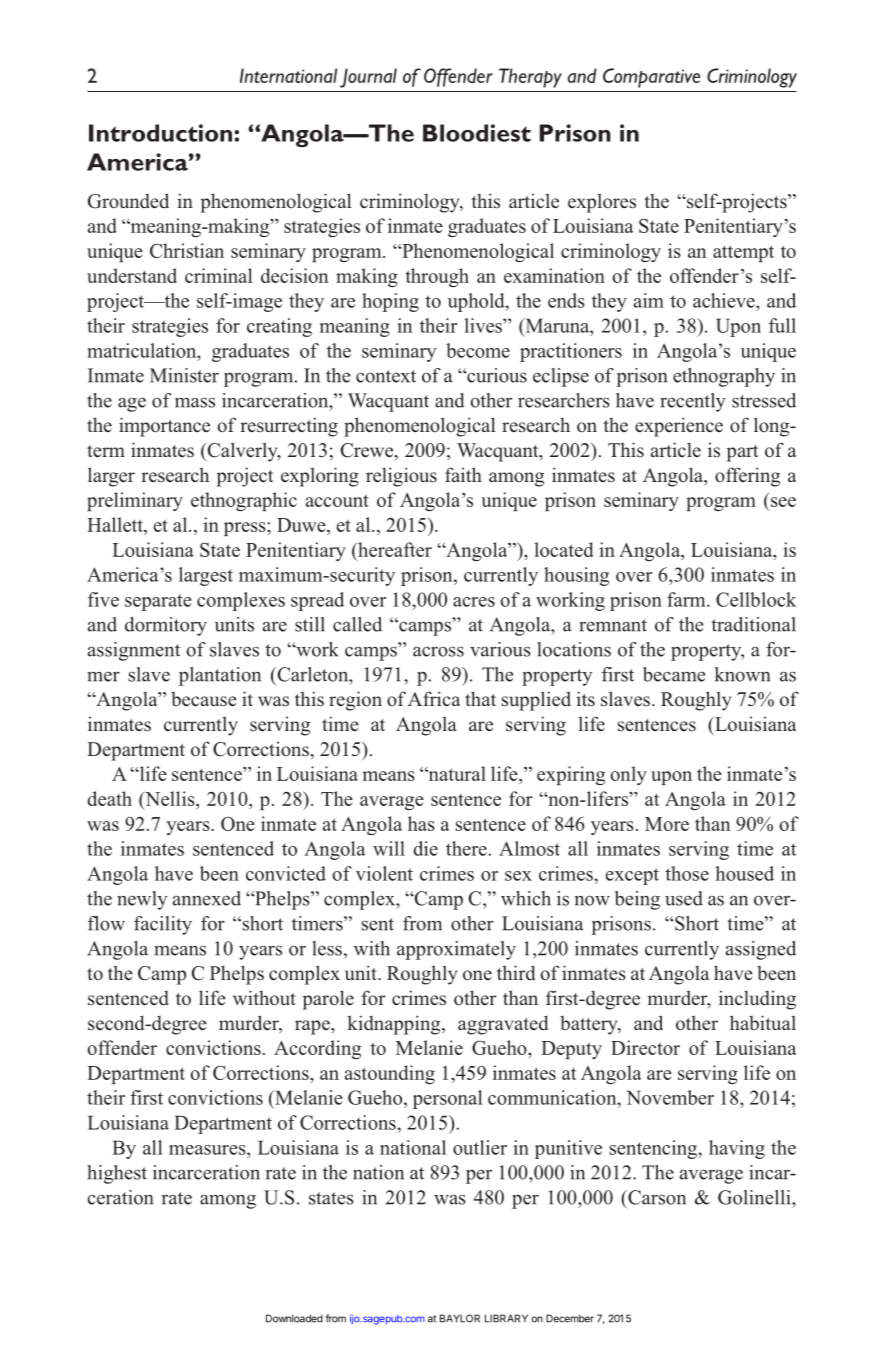  What do you see at coordinates (757, 1000) in the screenshot?
I see `including` at bounding box center [757, 1000].
